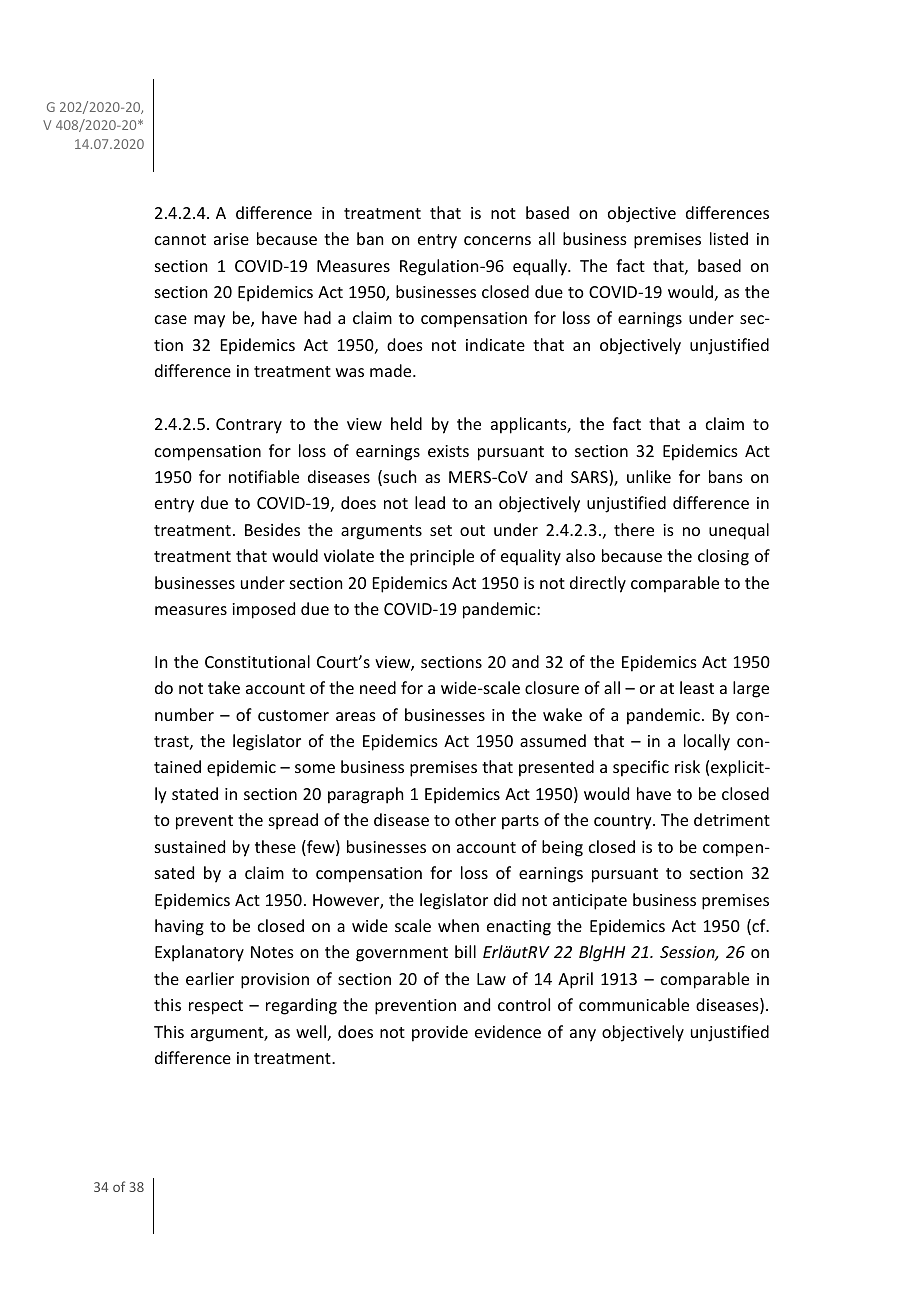 The height and width of the screenshot is (1308, 924). Describe the element at coordinates (378, 687) in the screenshot. I see `need` at that location.
